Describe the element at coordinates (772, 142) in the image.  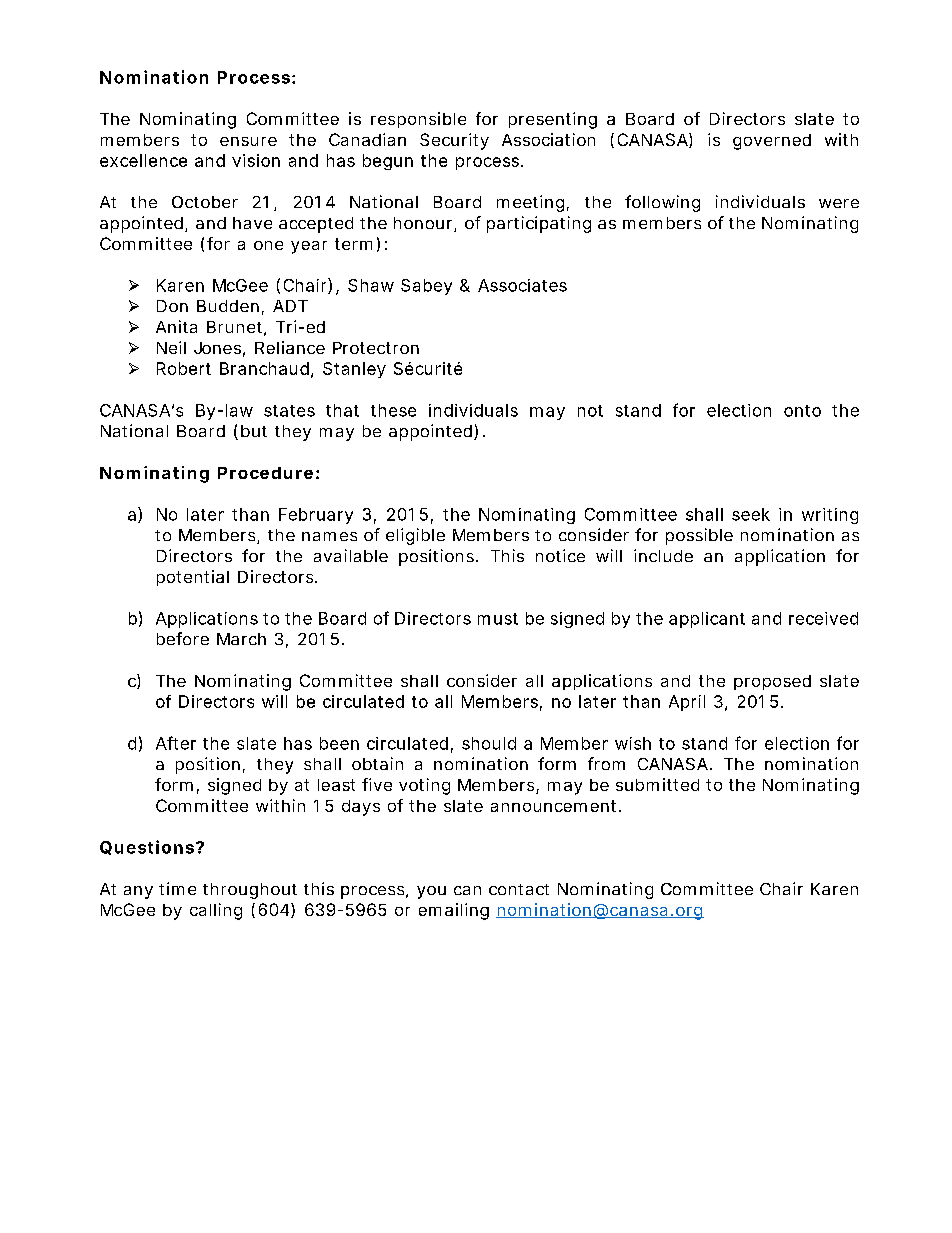
I see `governed` at that location.
